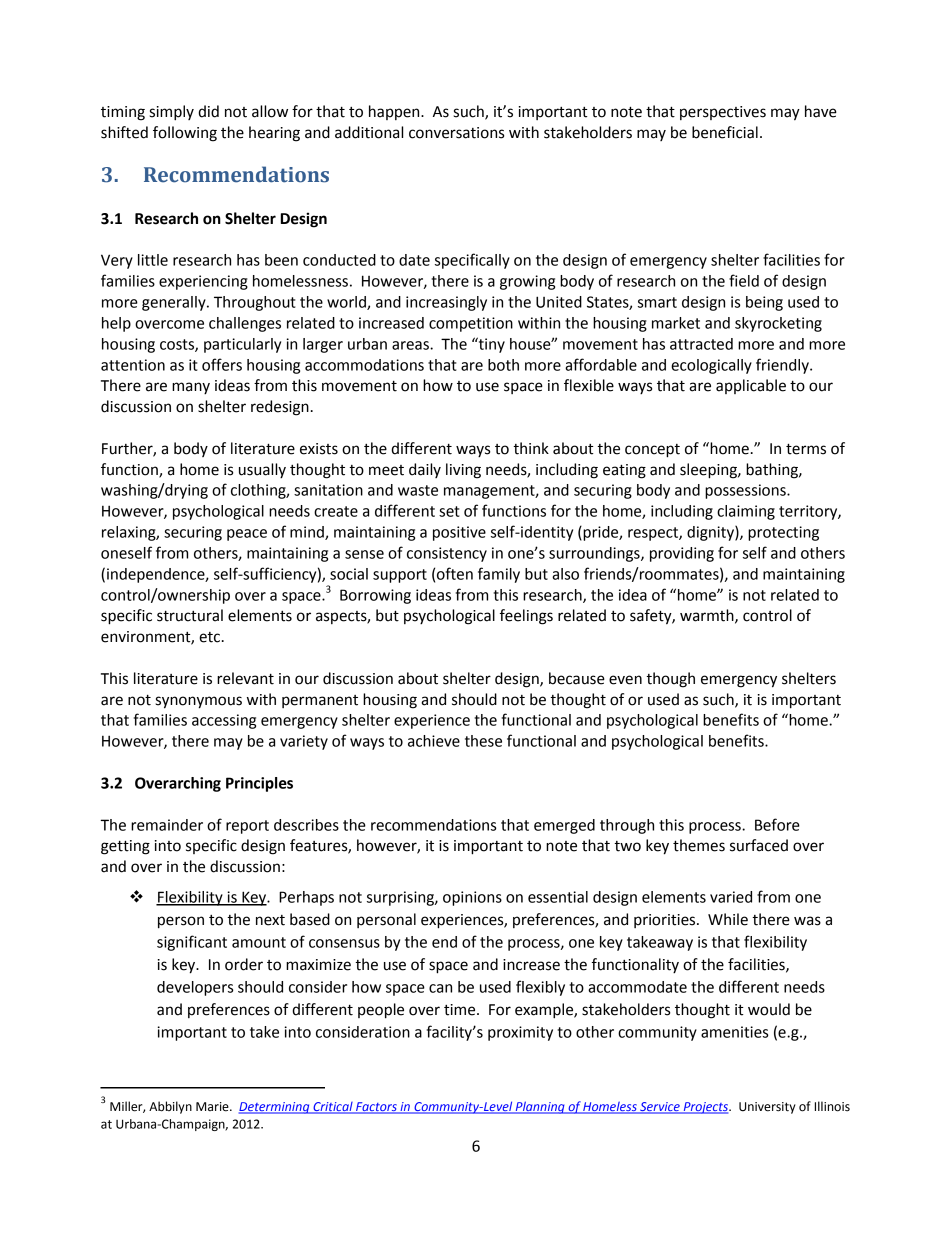 The image size is (952, 1233). What do you see at coordinates (625, 680) in the document?
I see `even` at bounding box center [625, 680].
